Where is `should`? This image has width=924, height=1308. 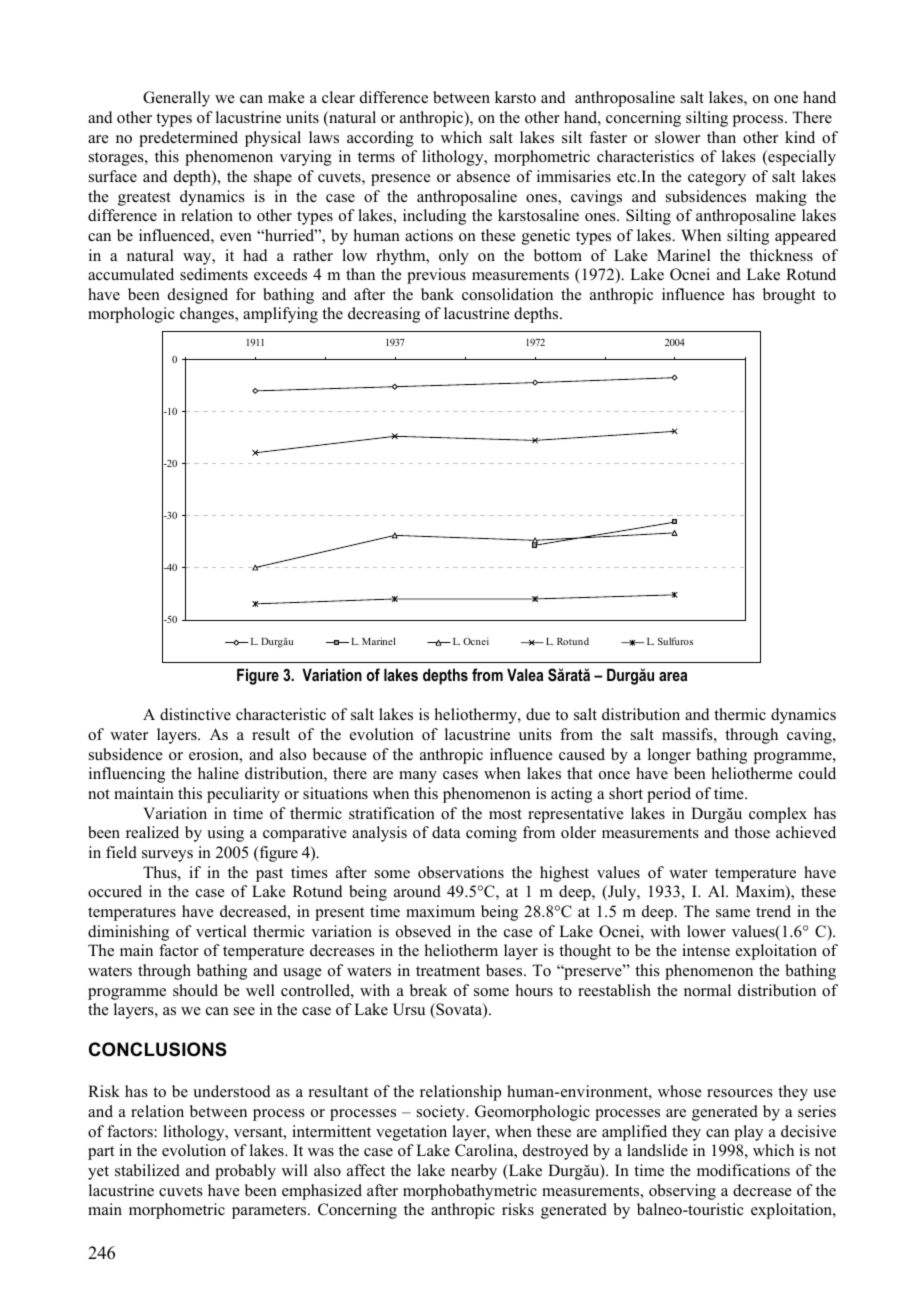 should is located at coordinates (195, 990).
